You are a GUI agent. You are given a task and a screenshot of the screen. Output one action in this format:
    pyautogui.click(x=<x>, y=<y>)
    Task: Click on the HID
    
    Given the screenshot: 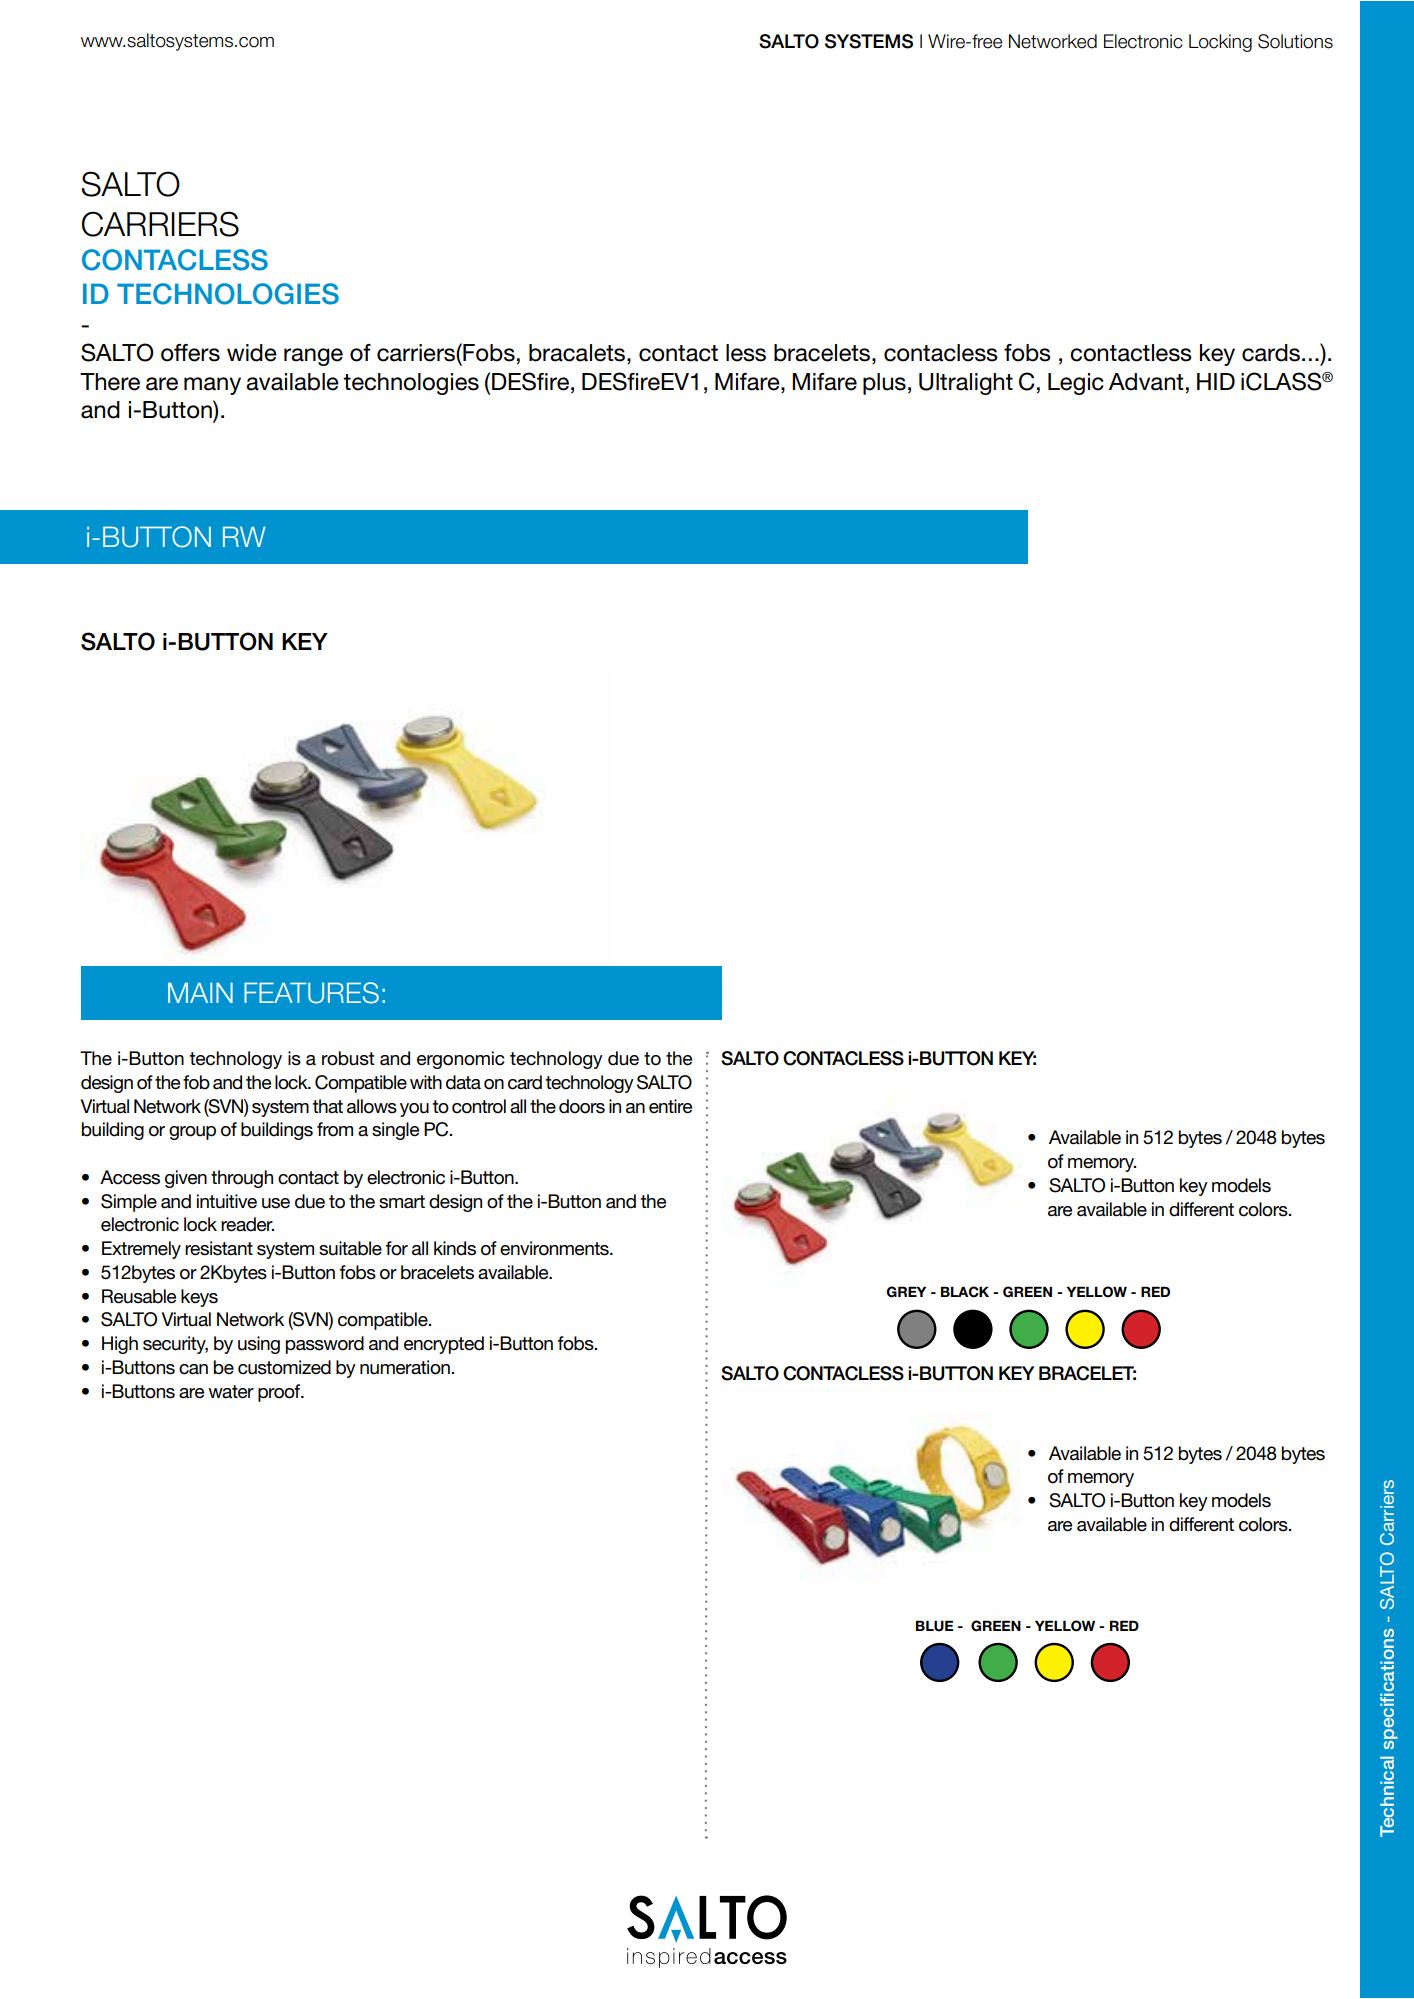 What is the action you would take?
    pyautogui.click(x=1216, y=381)
